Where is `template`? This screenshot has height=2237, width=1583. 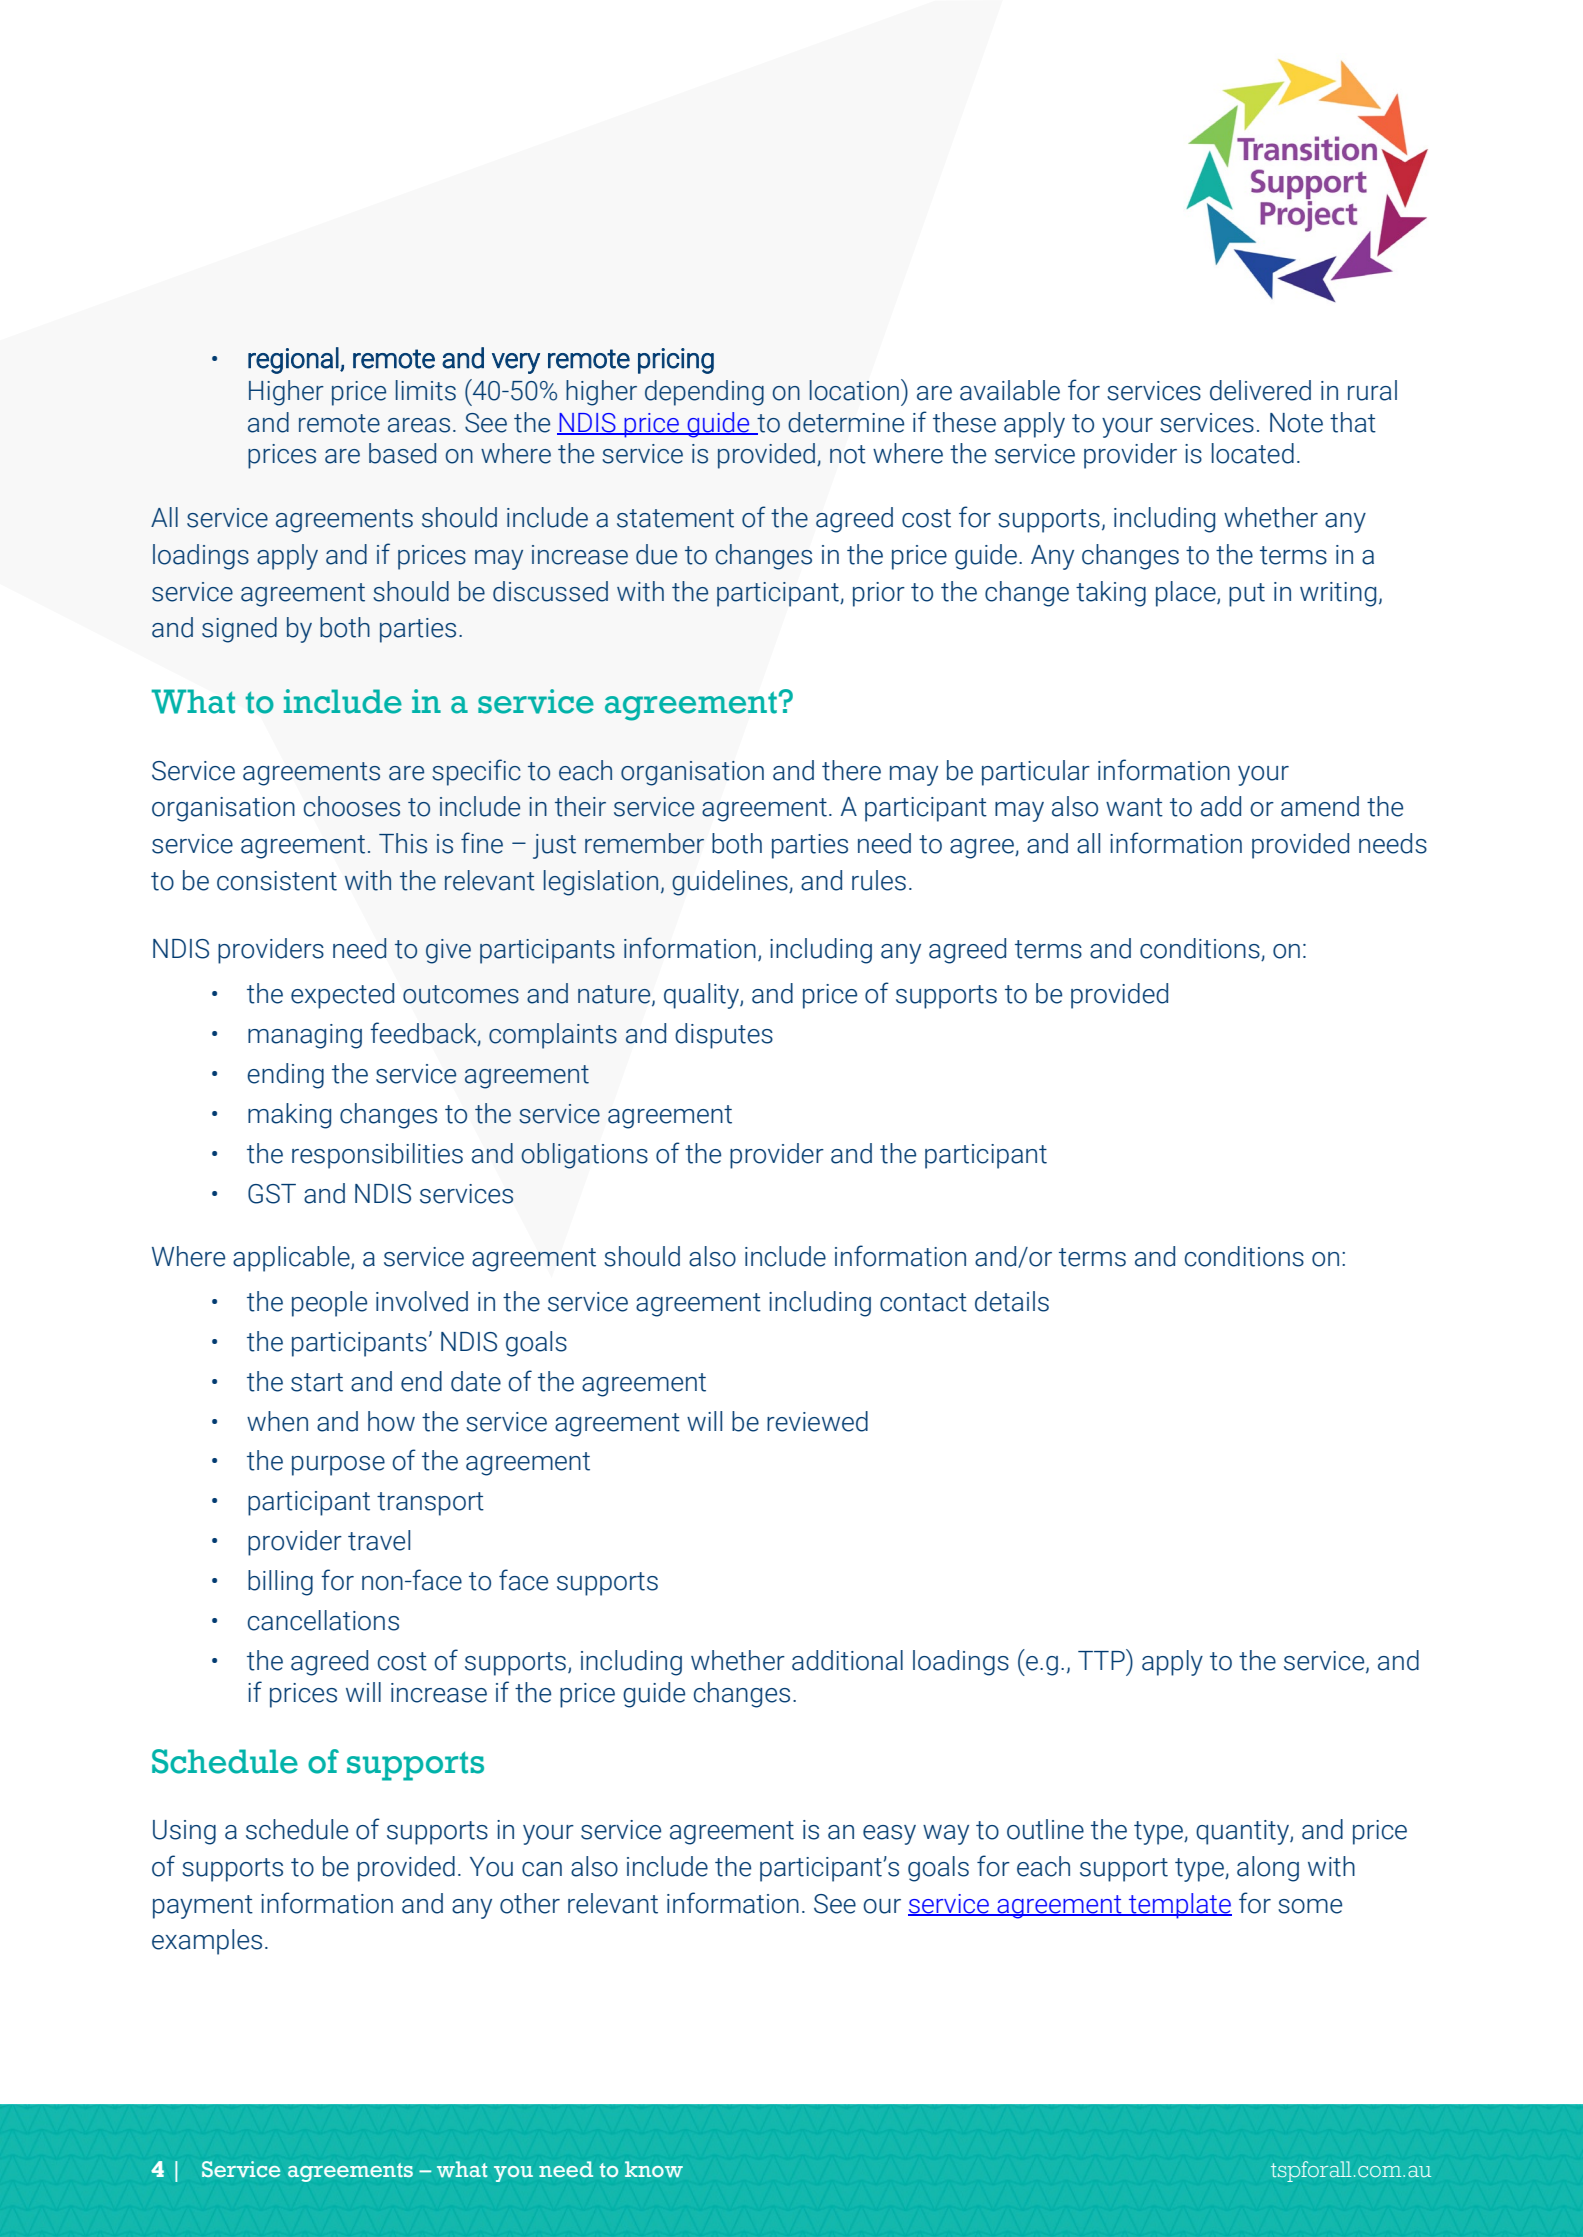 template is located at coordinates (1179, 1906).
